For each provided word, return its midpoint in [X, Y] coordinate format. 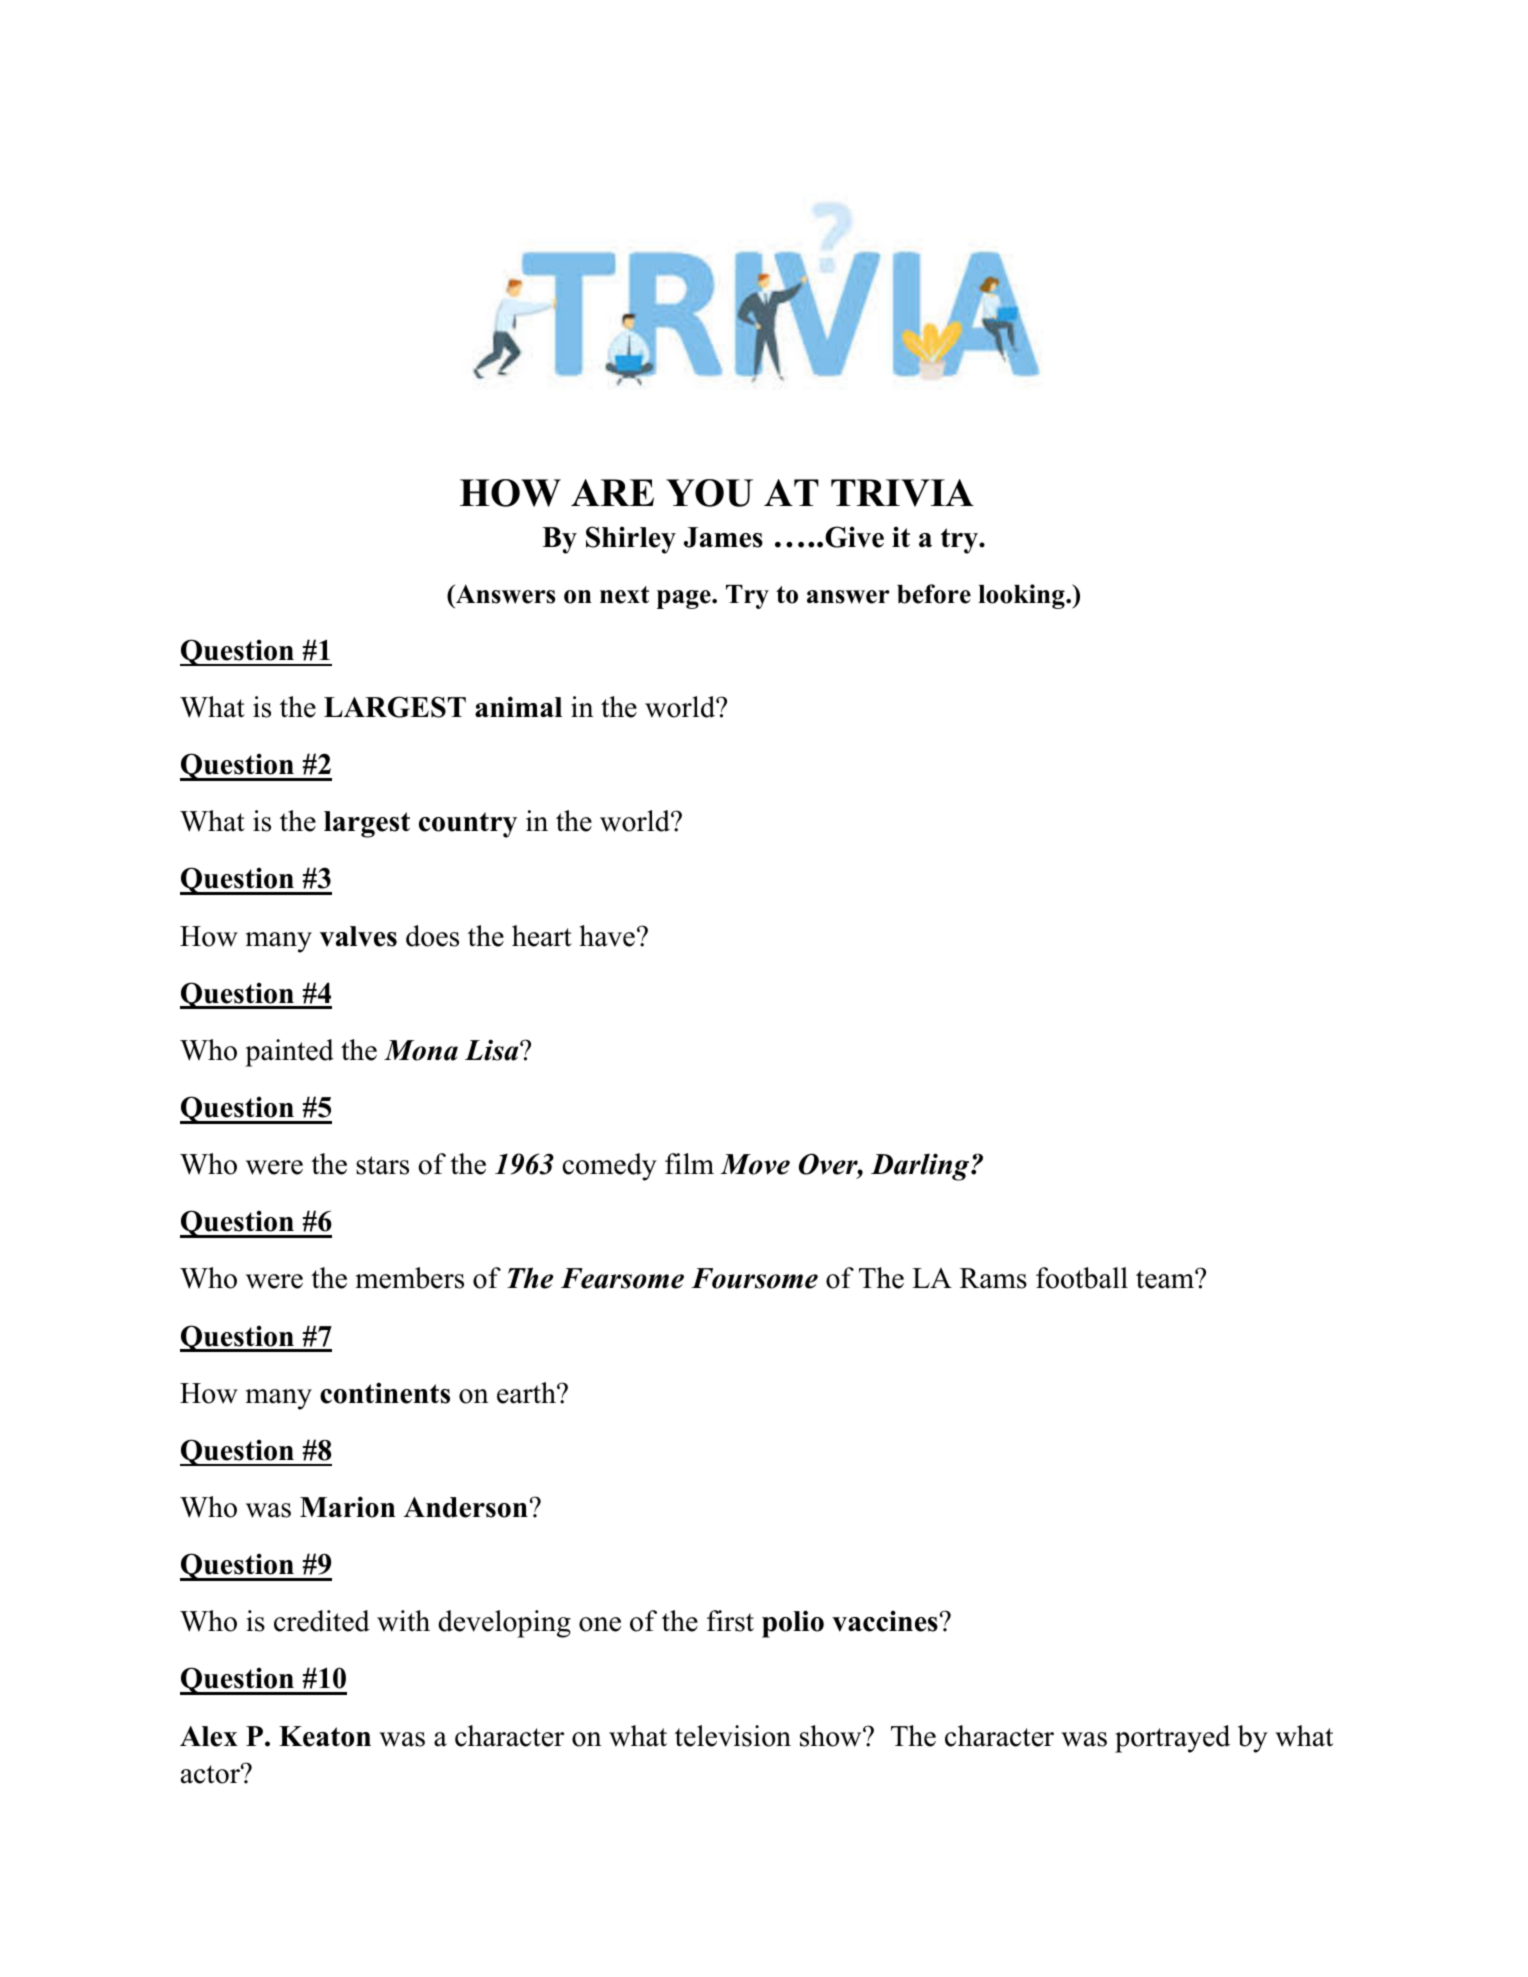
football [1082, 1278]
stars [382, 1165]
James [723, 537]
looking [1022, 596]
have [607, 936]
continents [385, 1393]
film [689, 1163]
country [468, 825]
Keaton [325, 1736]
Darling [921, 1167]
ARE [612, 492]
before [934, 594]
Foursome [754, 1278]
